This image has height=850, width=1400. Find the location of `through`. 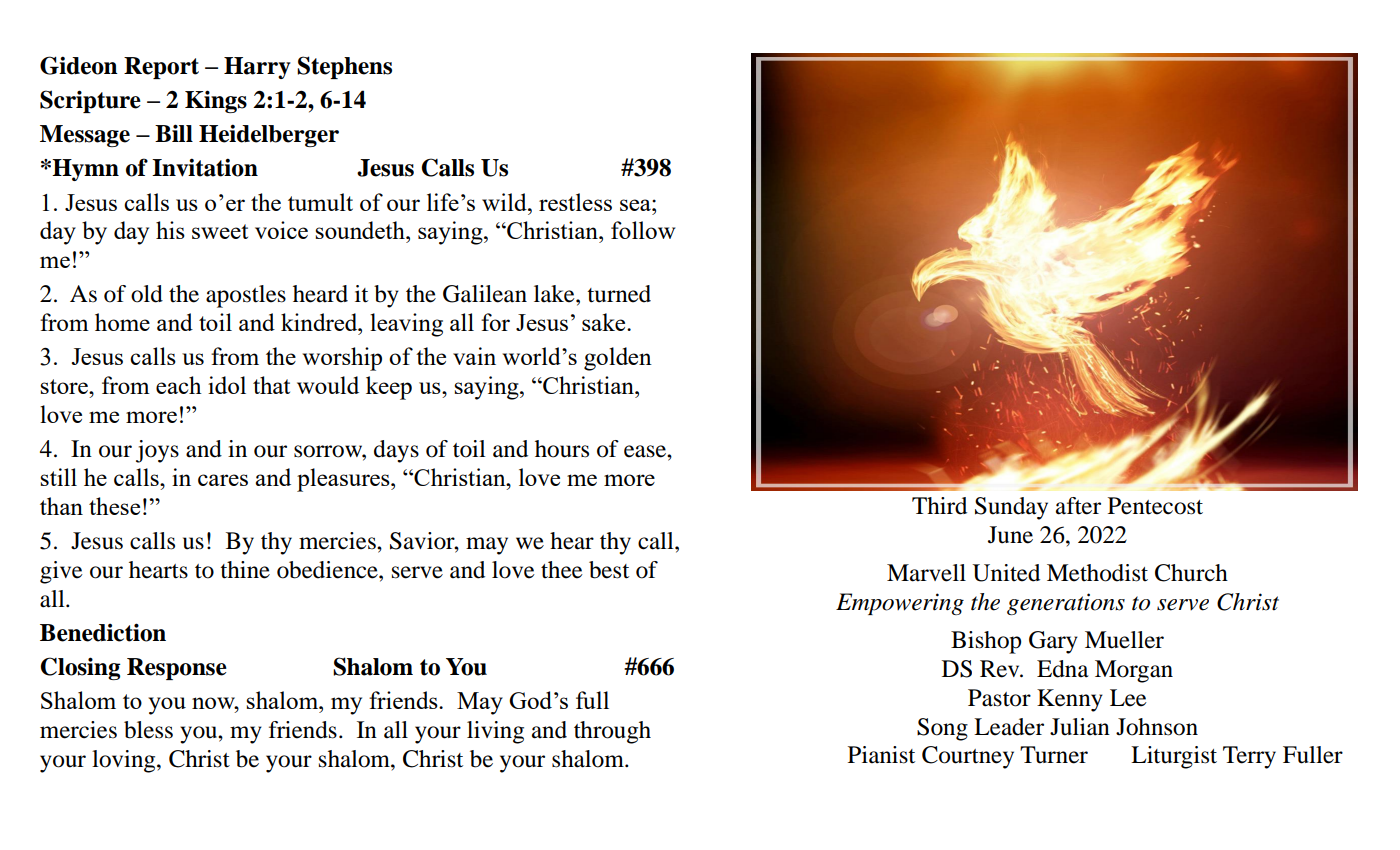

through is located at coordinates (612, 732).
